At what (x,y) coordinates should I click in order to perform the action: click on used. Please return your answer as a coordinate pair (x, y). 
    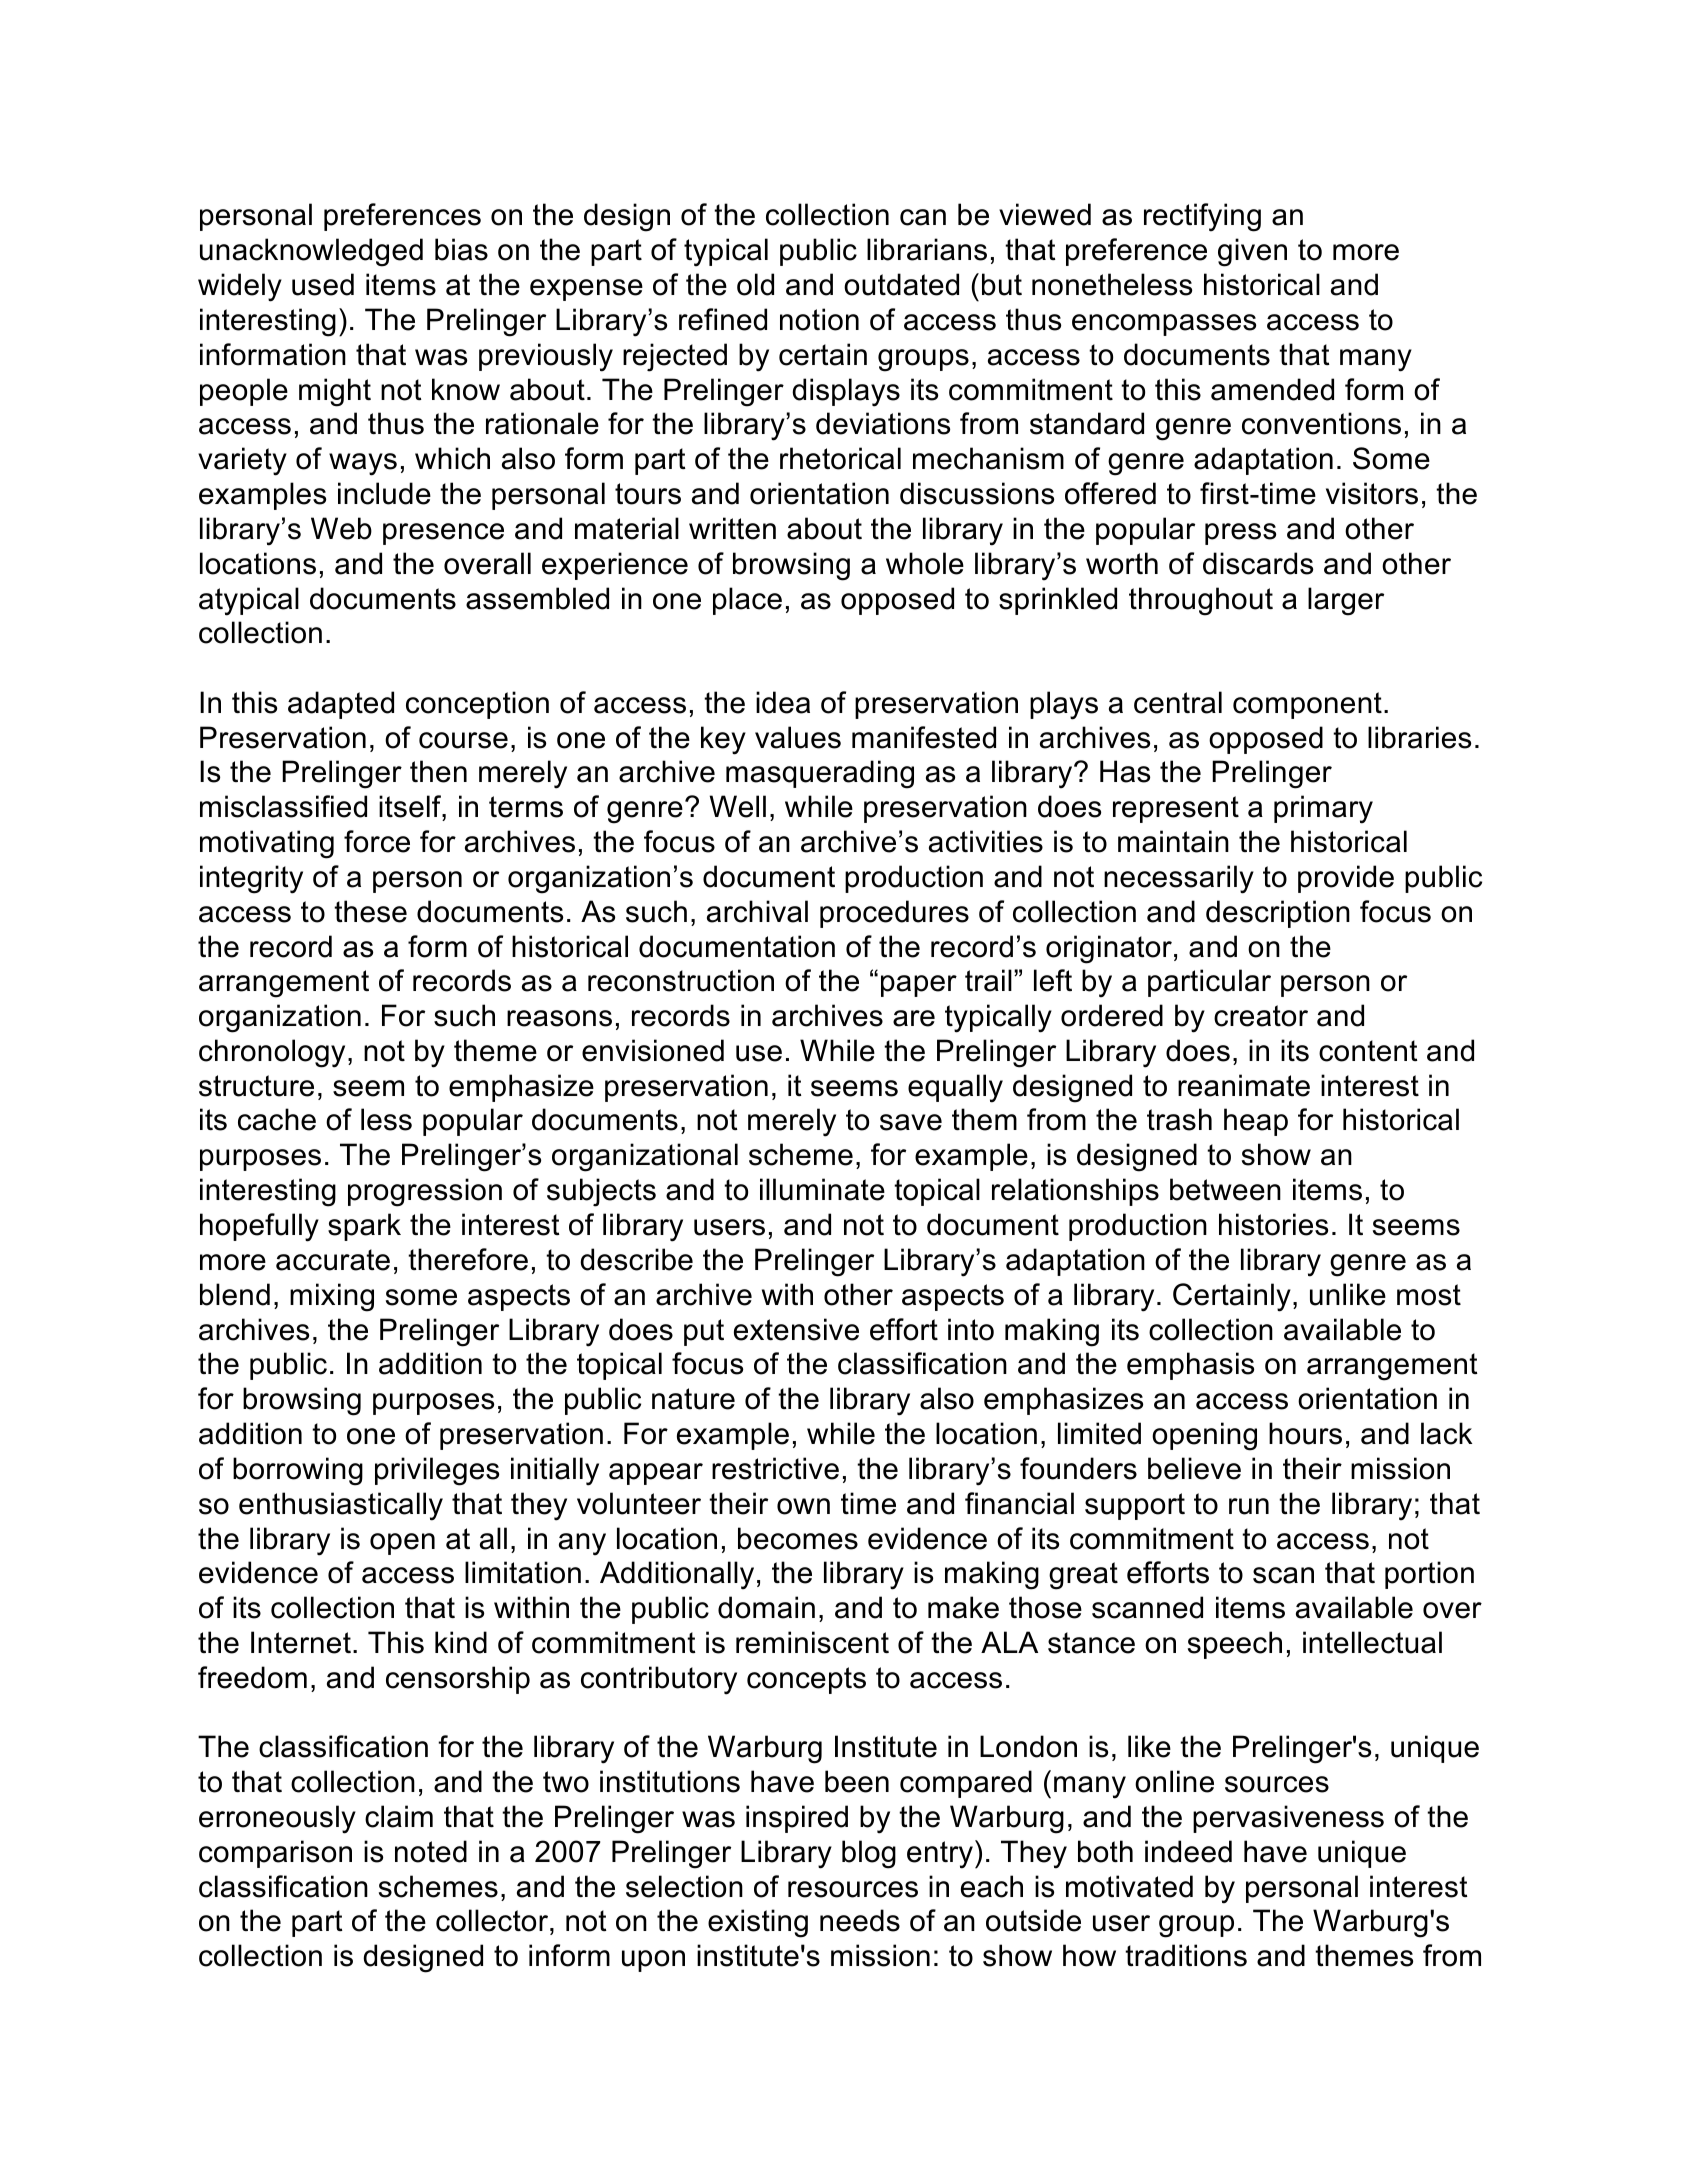
    Looking at the image, I should click on (323, 284).
